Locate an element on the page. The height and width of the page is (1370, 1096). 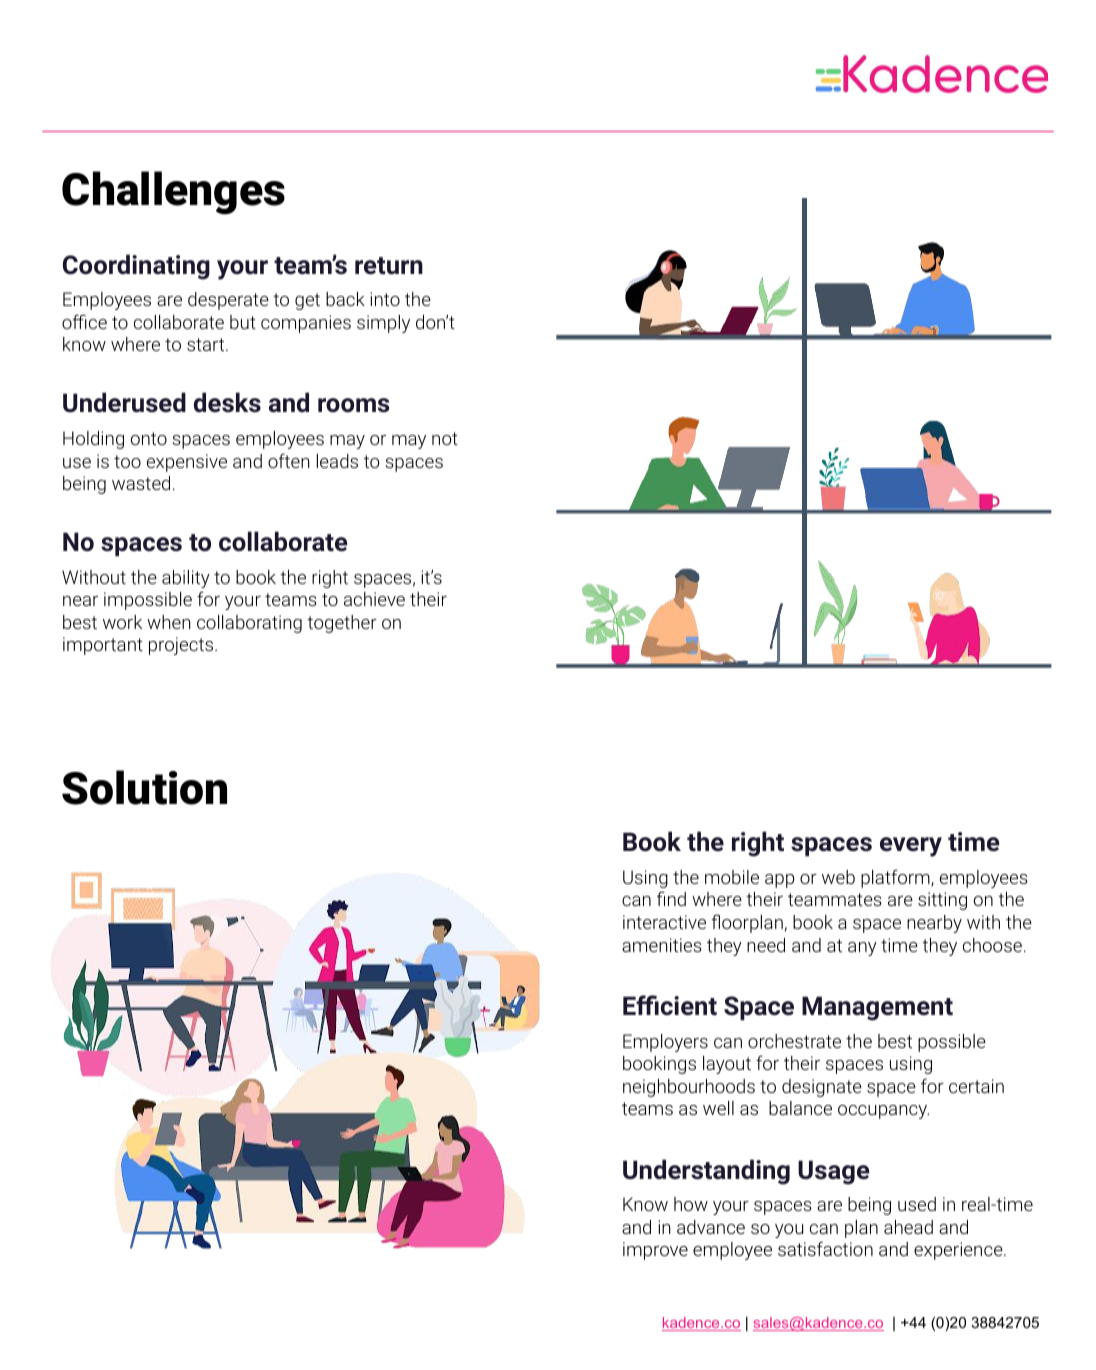
Challenges is located at coordinates (173, 193).
